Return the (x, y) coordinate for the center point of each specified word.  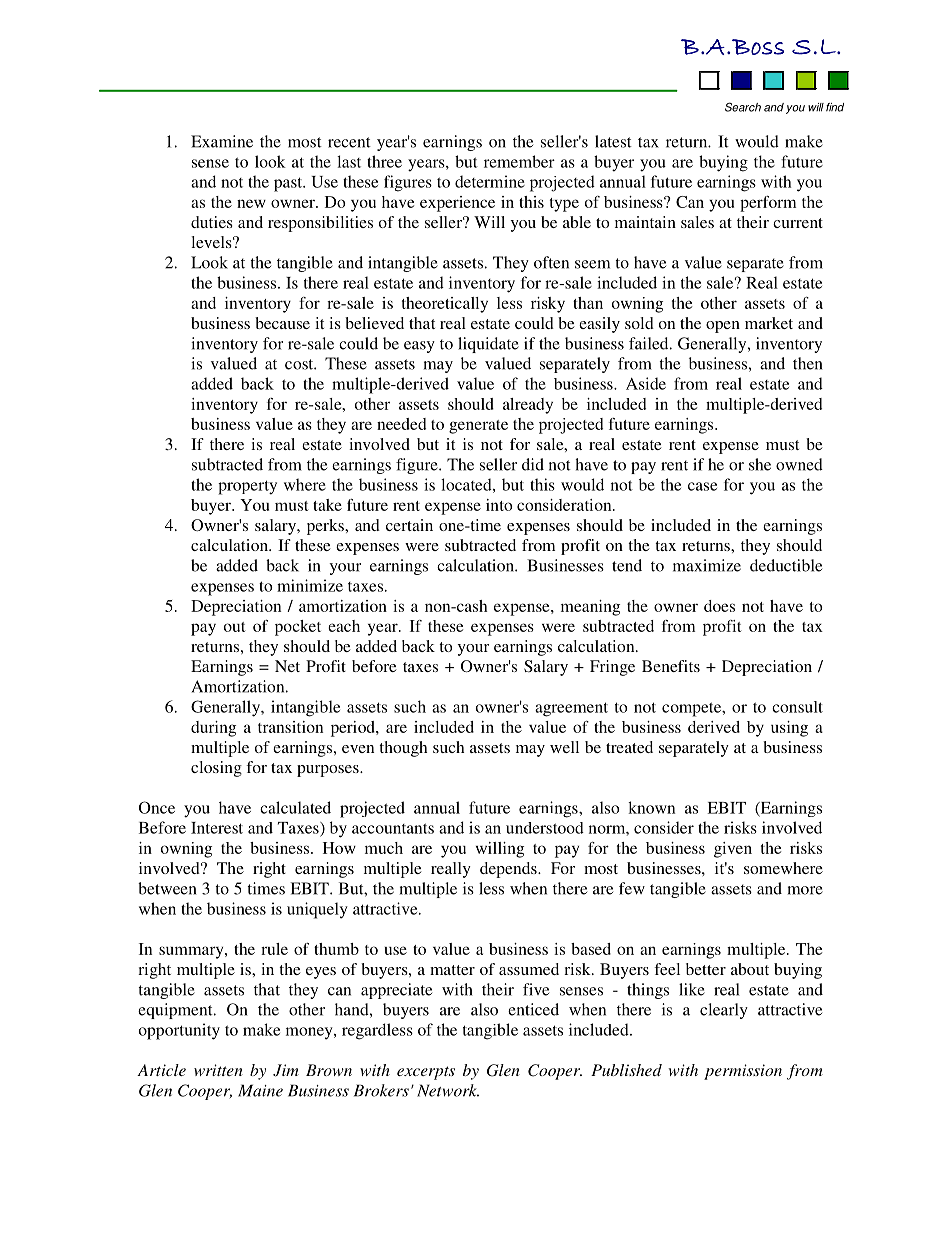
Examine (222, 141)
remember (519, 161)
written (218, 1070)
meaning (590, 608)
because (282, 323)
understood (545, 828)
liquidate (488, 345)
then (807, 363)
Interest (217, 828)
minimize (310, 585)
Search (743, 107)
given (733, 850)
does (719, 606)
